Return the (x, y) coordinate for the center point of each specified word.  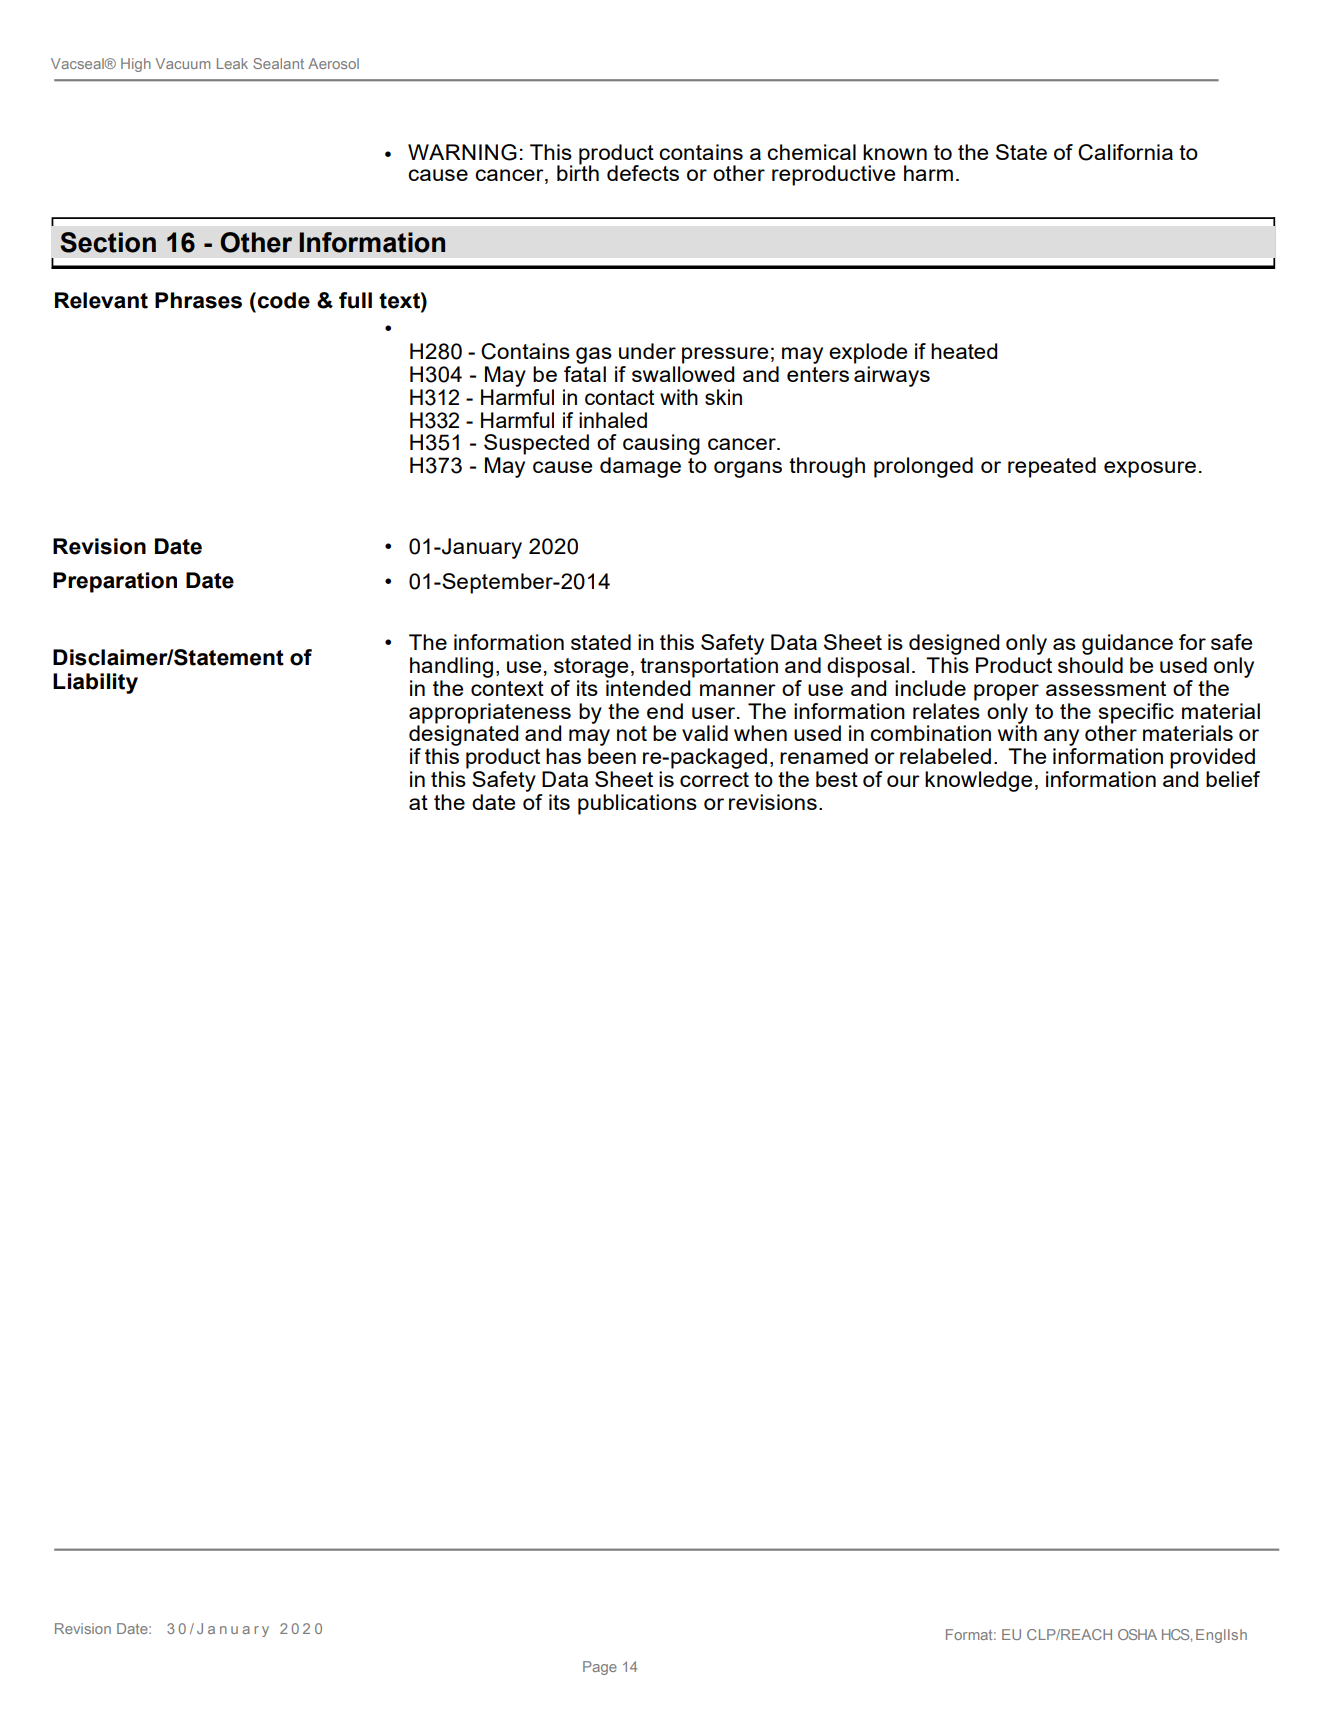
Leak (232, 63)
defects (643, 173)
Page (600, 1668)
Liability (95, 683)
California (1125, 152)
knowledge (978, 781)
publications (637, 804)
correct (714, 779)
